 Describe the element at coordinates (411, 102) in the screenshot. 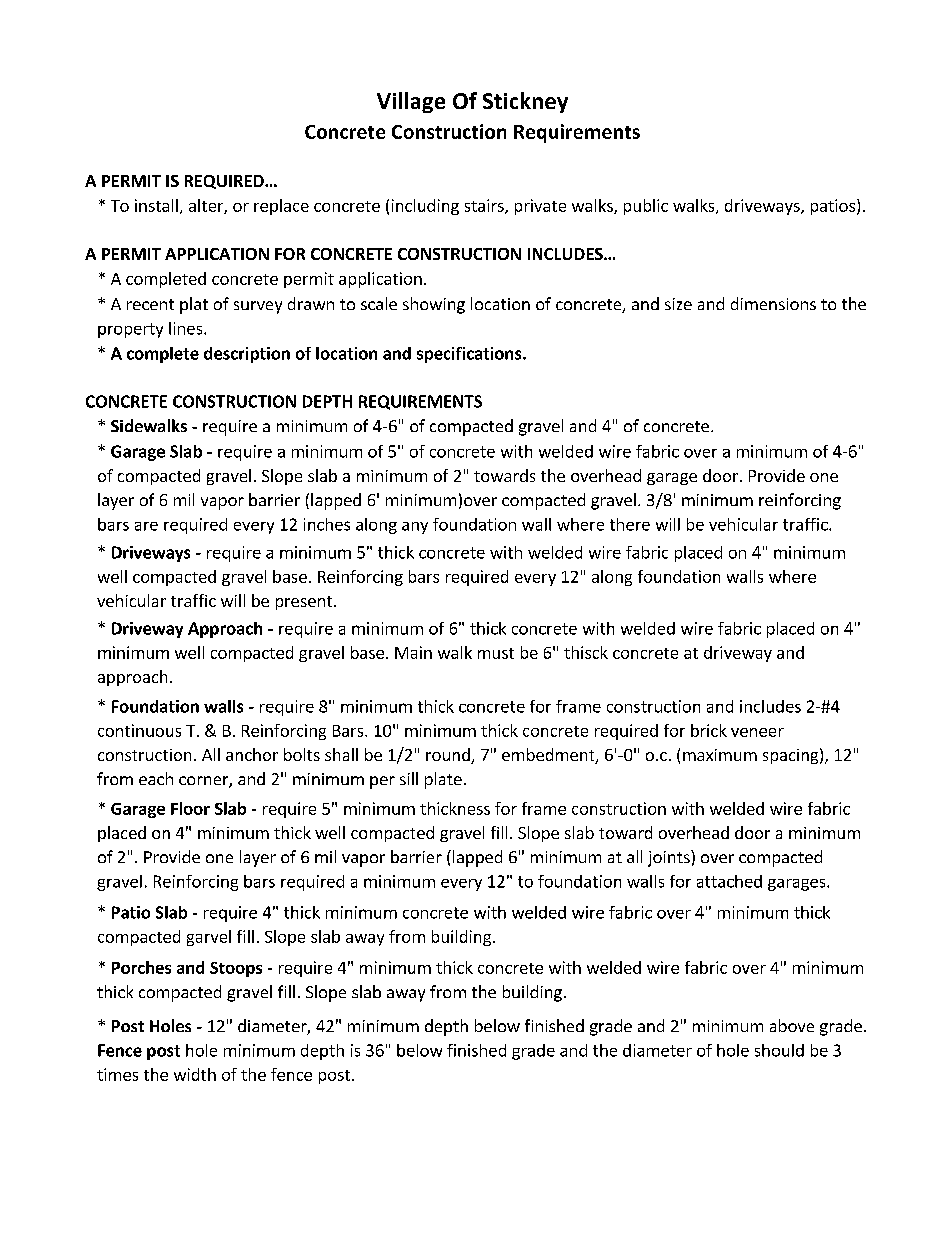

I see `Village` at that location.
